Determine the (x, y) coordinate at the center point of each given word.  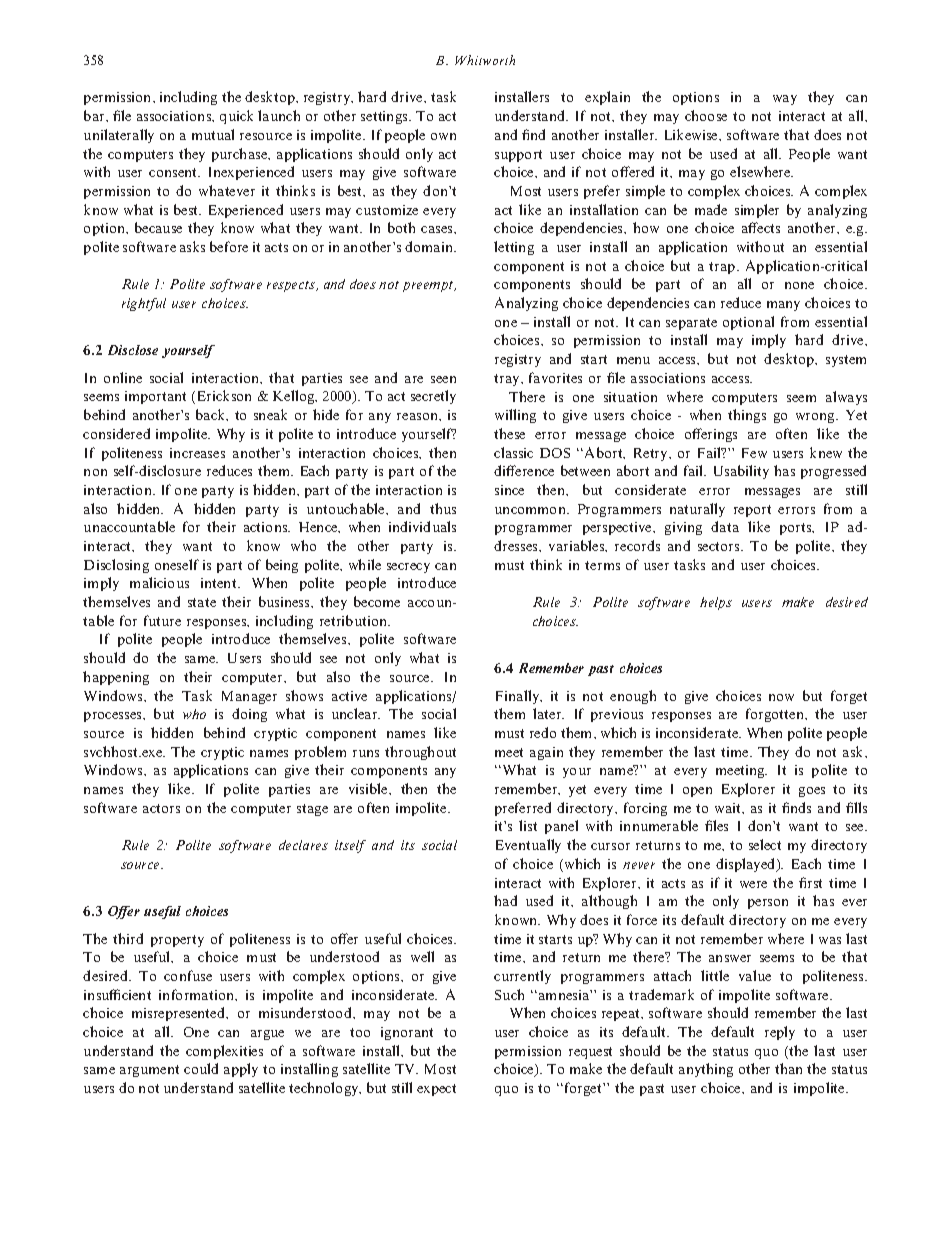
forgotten (776, 715)
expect (436, 1090)
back (212, 415)
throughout (420, 753)
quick (236, 117)
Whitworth (485, 60)
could (201, 1068)
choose (706, 115)
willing (515, 416)
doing (249, 715)
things (747, 416)
